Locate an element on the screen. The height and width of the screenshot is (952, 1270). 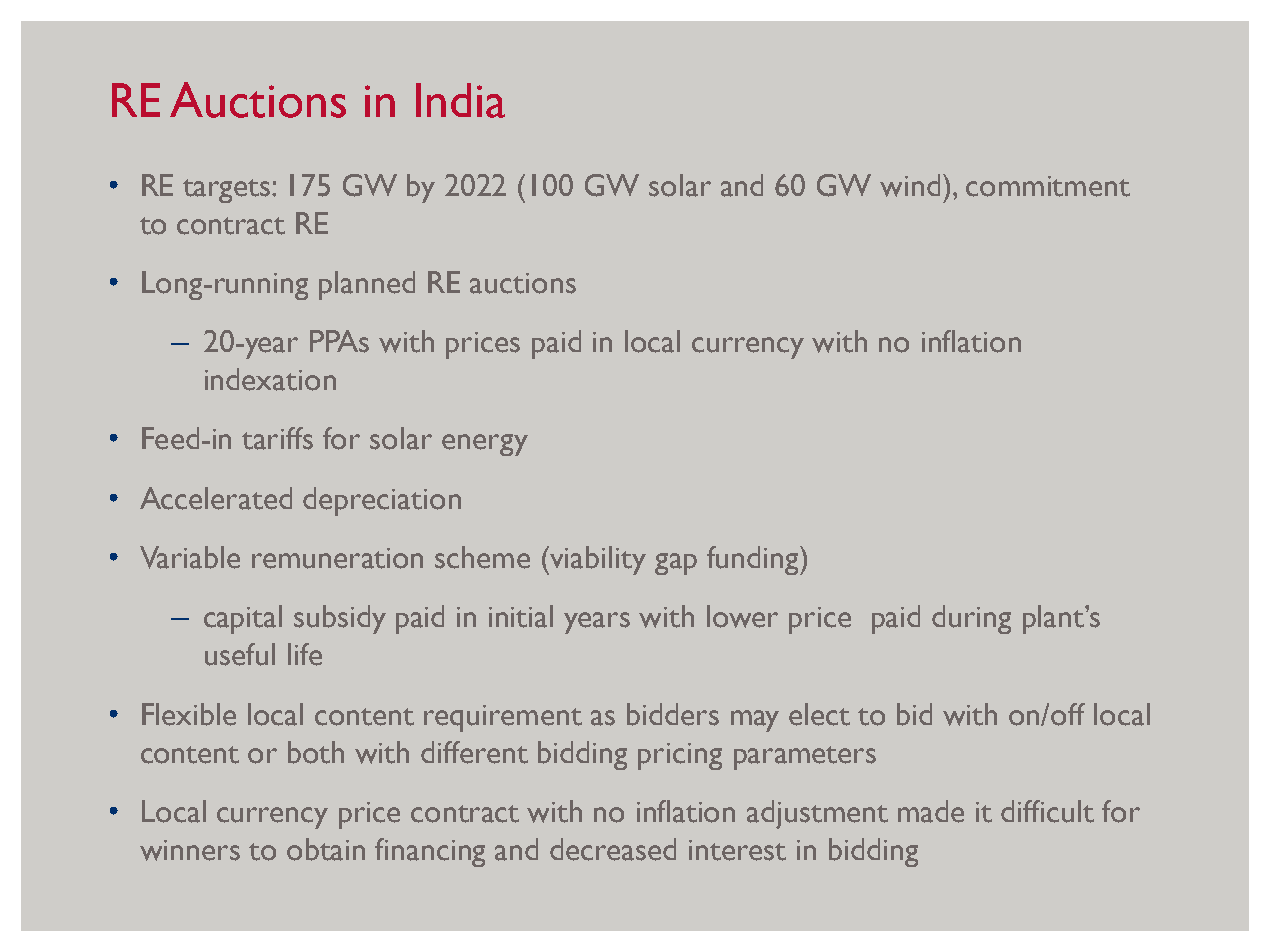
targets is located at coordinates (228, 191).
